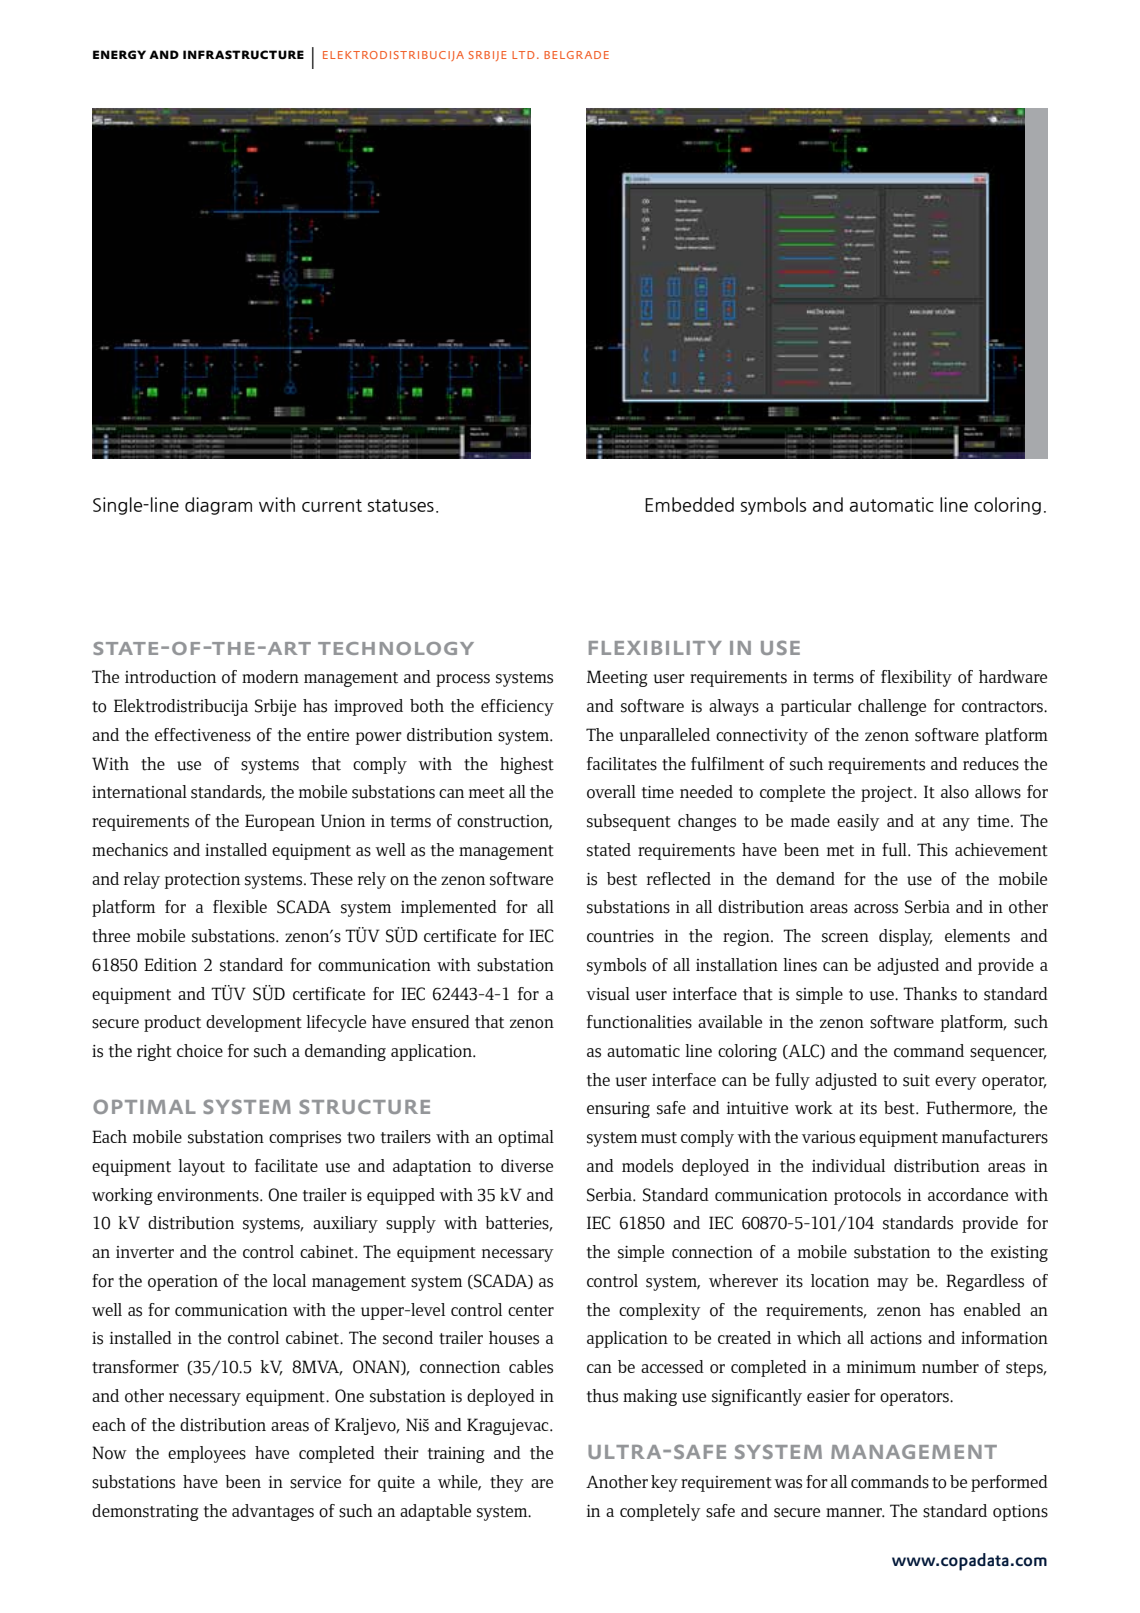 The image size is (1140, 1613). Describe the element at coordinates (218, 506) in the document. I see `diagram` at that location.
